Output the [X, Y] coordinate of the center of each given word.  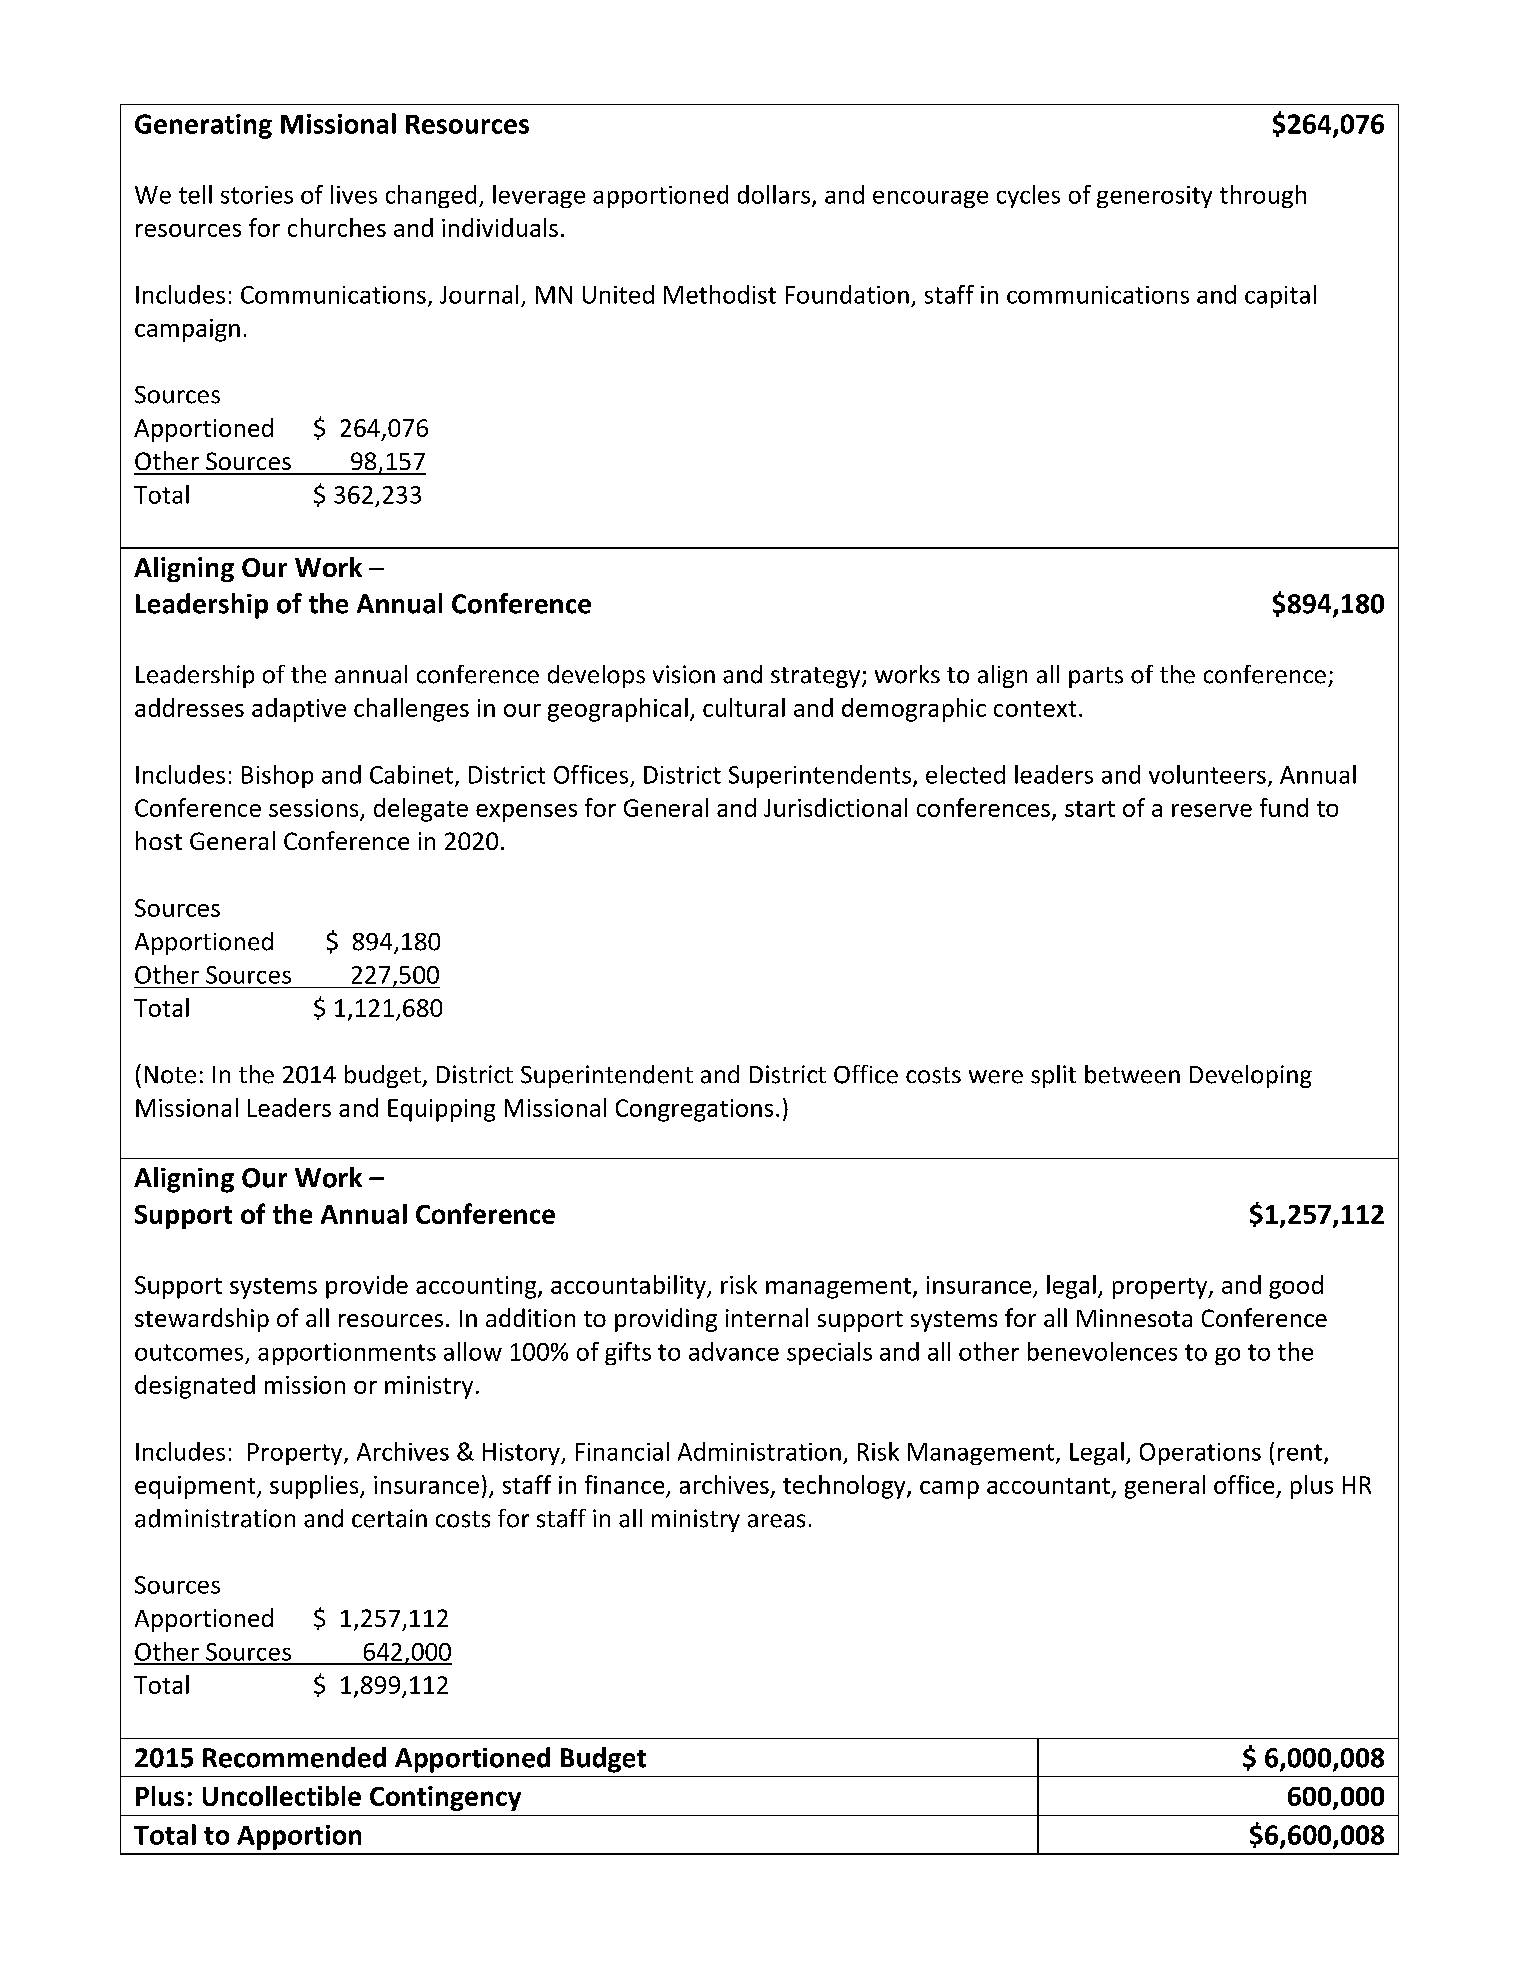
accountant [1048, 1486]
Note [170, 1075]
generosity [1154, 197]
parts [1096, 677]
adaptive [299, 710]
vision [684, 674]
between [1132, 1074]
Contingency [445, 1798]
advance [734, 1351]
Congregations [694, 1110]
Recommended [294, 1757]
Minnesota [1134, 1318]
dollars [774, 194]
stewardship [202, 1320]
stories [257, 195]
